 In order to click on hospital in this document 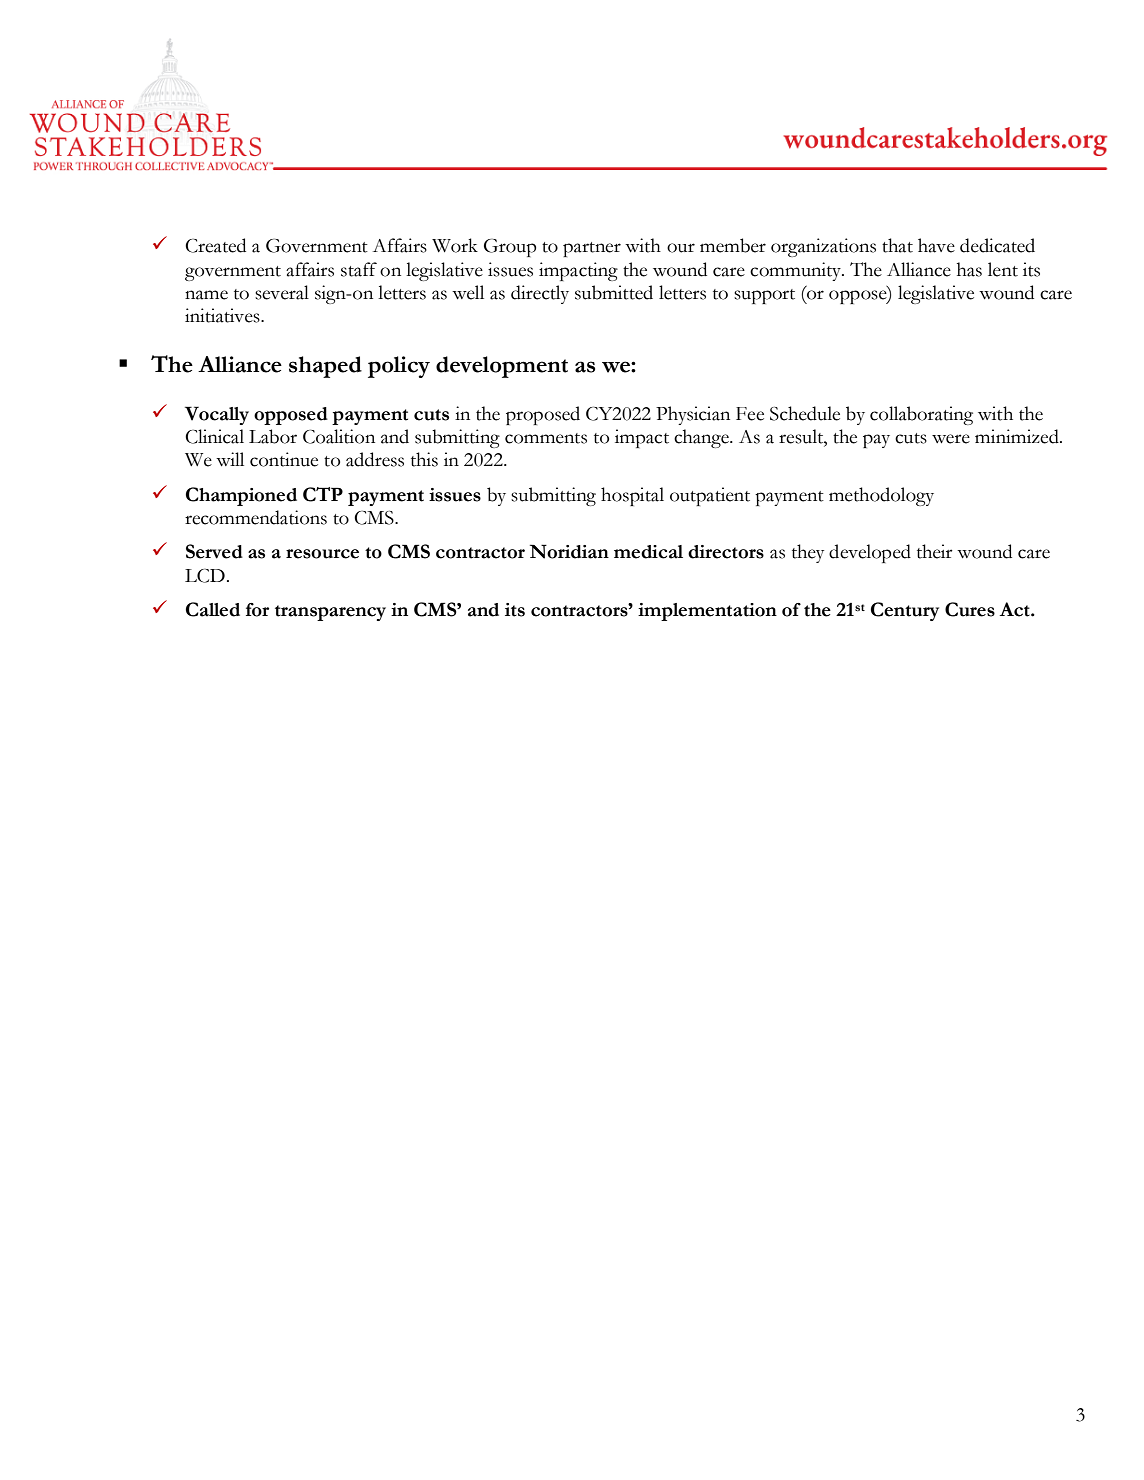, I will do `click(632, 496)`.
